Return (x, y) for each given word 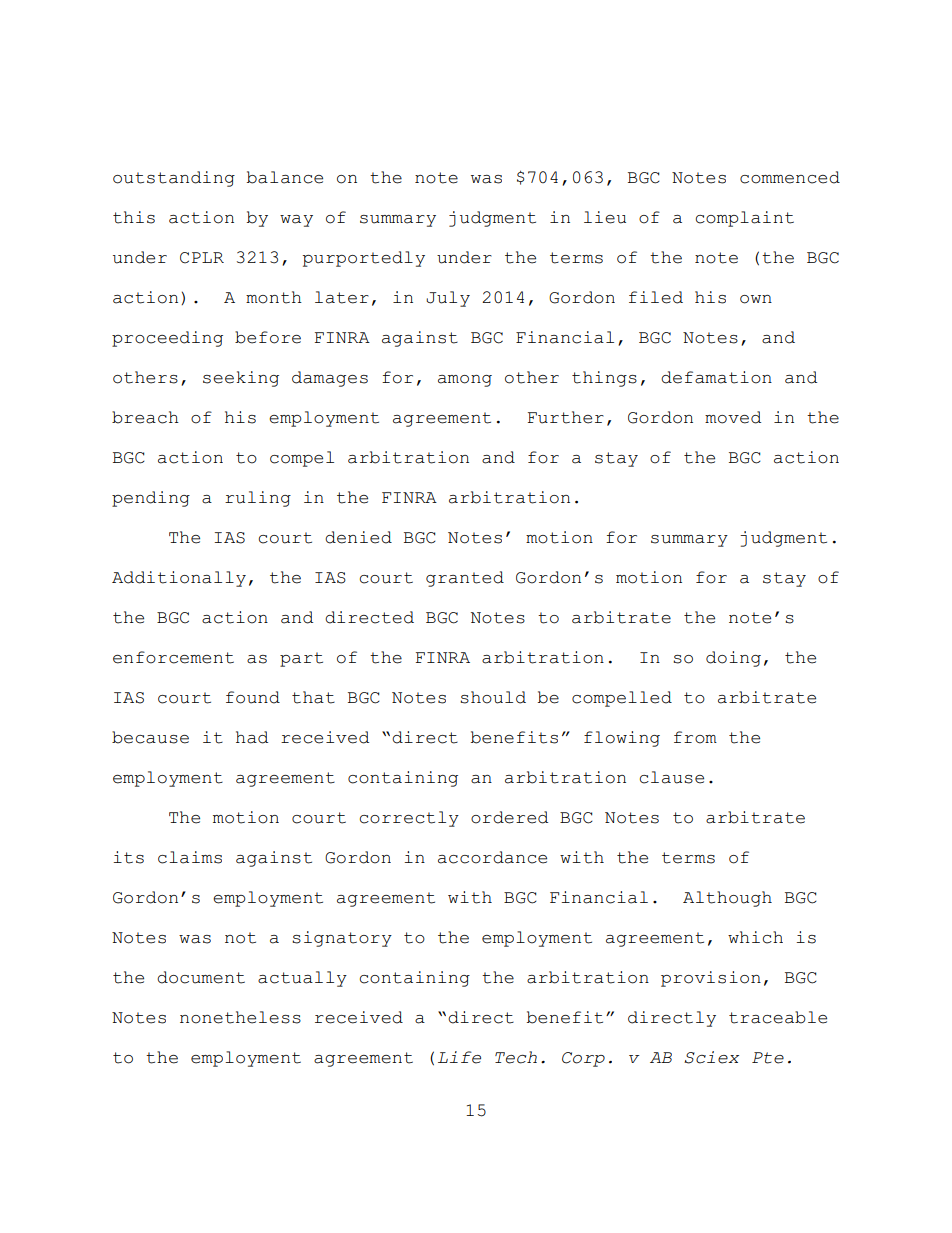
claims (190, 857)
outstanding (174, 179)
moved (733, 417)
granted (465, 579)
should (493, 697)
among (465, 381)
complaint (745, 219)
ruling (258, 499)
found (253, 697)
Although (727, 899)
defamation (716, 377)
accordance (492, 857)
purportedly (364, 259)
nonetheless (240, 1017)
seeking (241, 379)
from (695, 737)
